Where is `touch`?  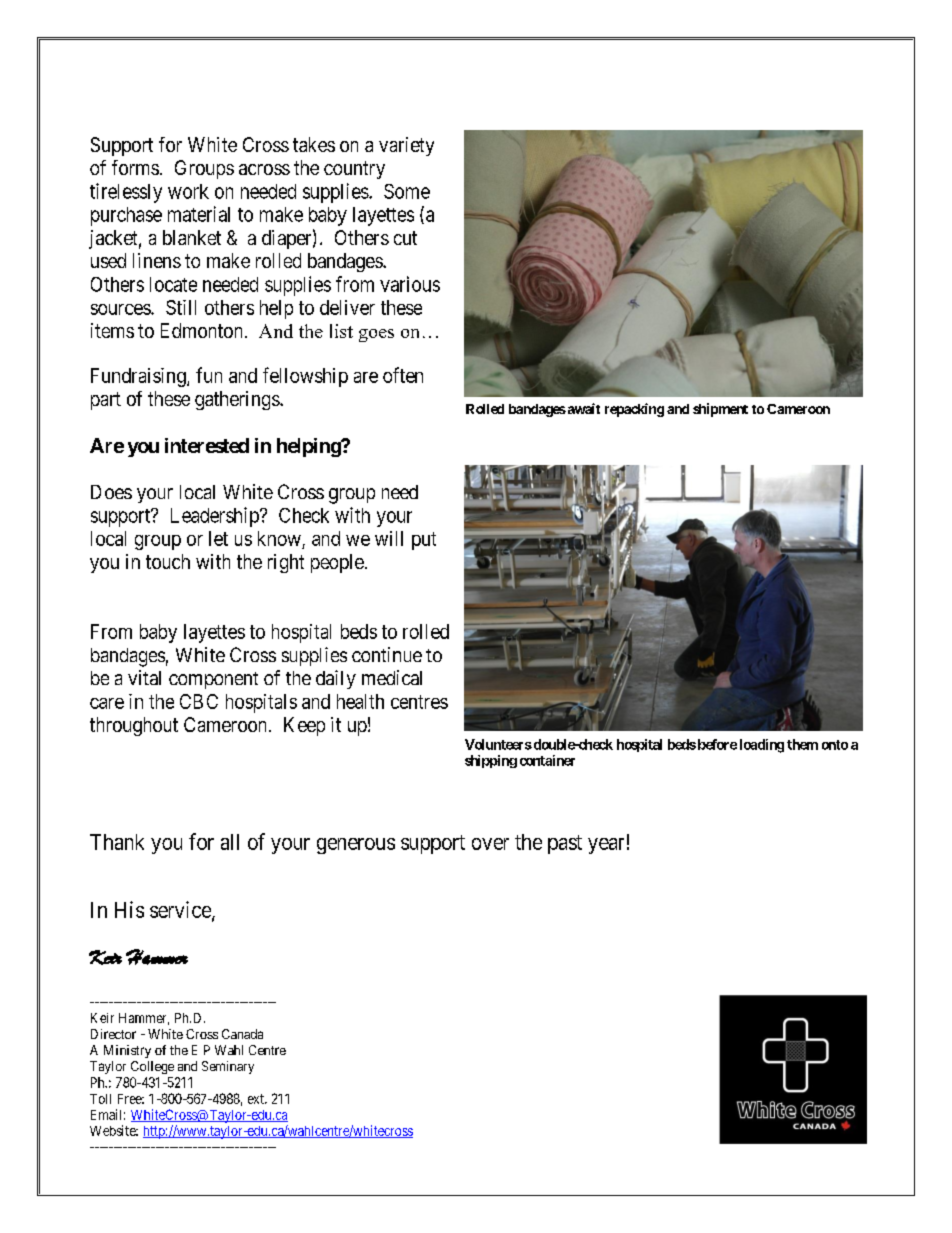
touch is located at coordinates (168, 561).
